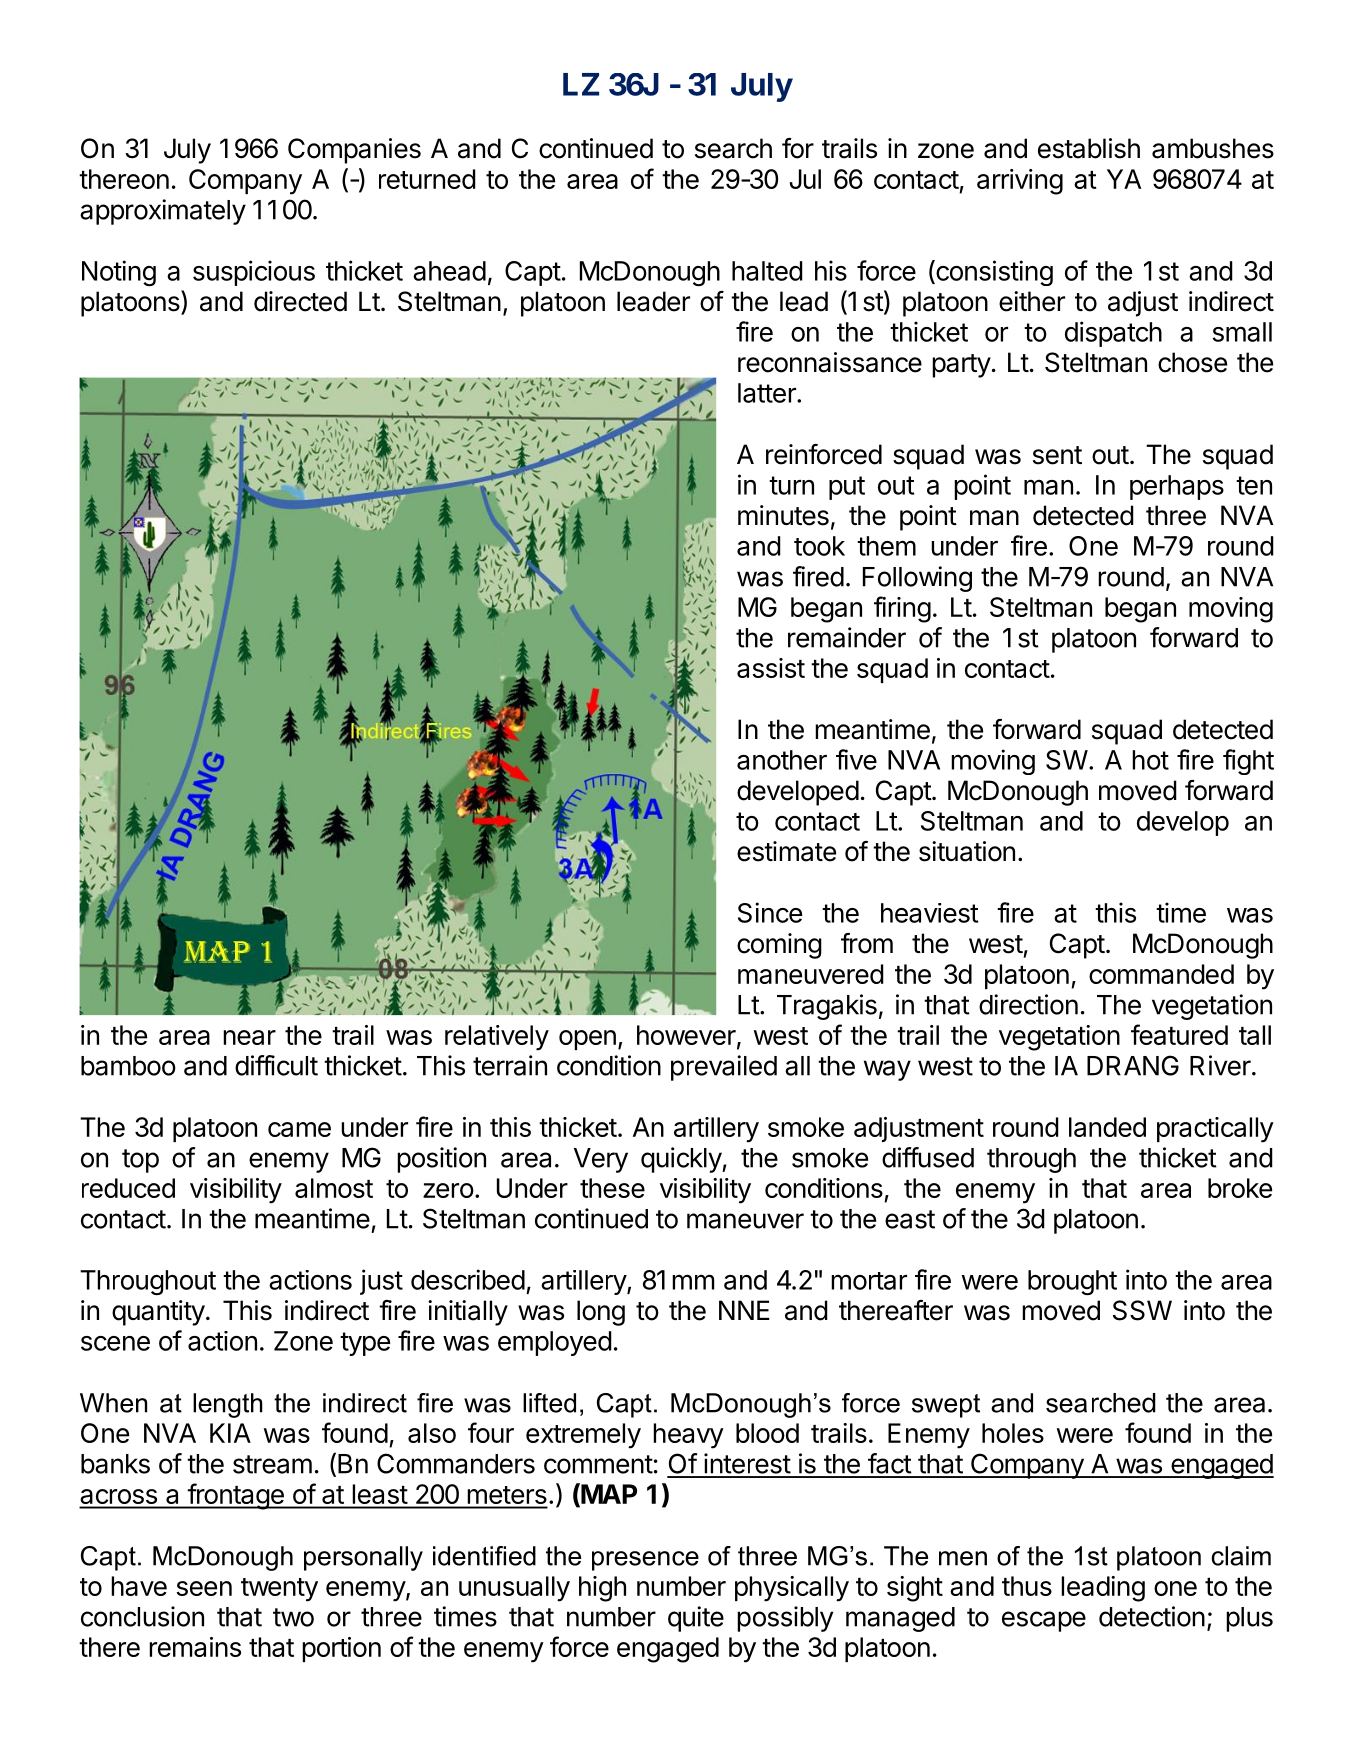 This screenshot has height=1751, width=1353. What do you see at coordinates (770, 912) in the screenshot?
I see `Since` at bounding box center [770, 912].
